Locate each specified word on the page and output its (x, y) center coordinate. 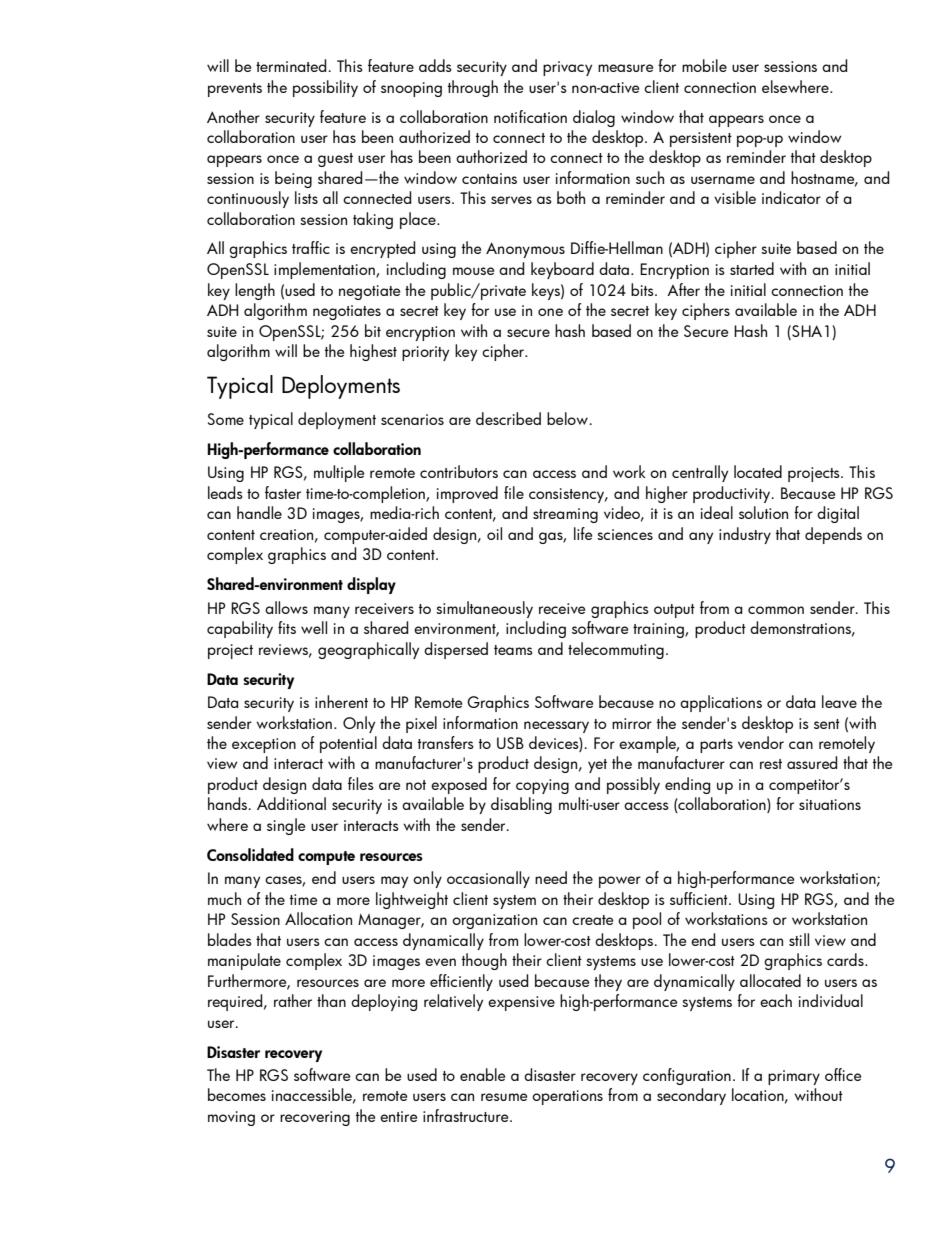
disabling (521, 805)
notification (530, 116)
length (255, 291)
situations (830, 804)
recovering (315, 1118)
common (776, 610)
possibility (325, 88)
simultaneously (484, 609)
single (286, 826)
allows (286, 607)
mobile (704, 65)
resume (504, 1097)
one (550, 312)
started (752, 268)
